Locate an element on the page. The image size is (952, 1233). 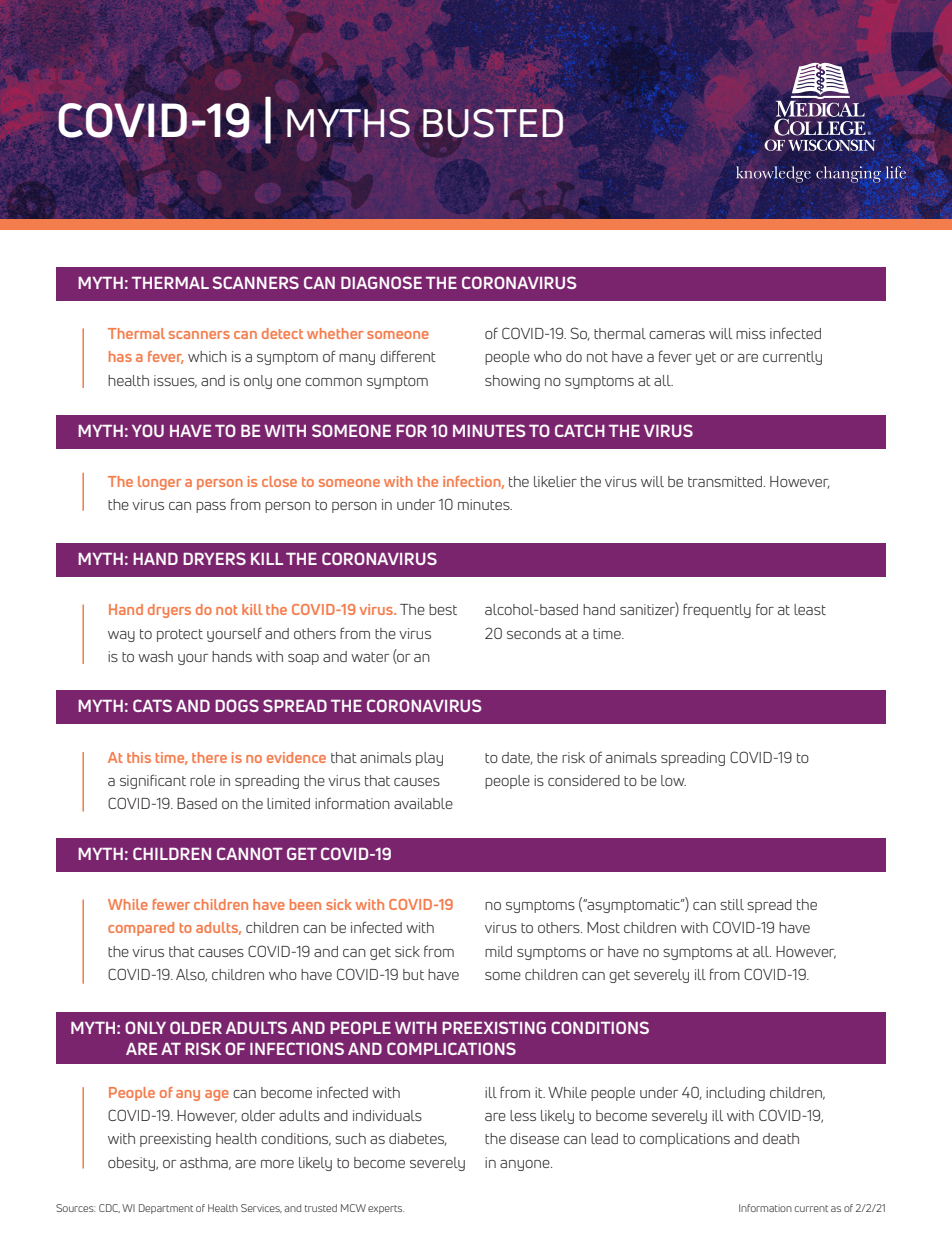
significant is located at coordinates (153, 781).
